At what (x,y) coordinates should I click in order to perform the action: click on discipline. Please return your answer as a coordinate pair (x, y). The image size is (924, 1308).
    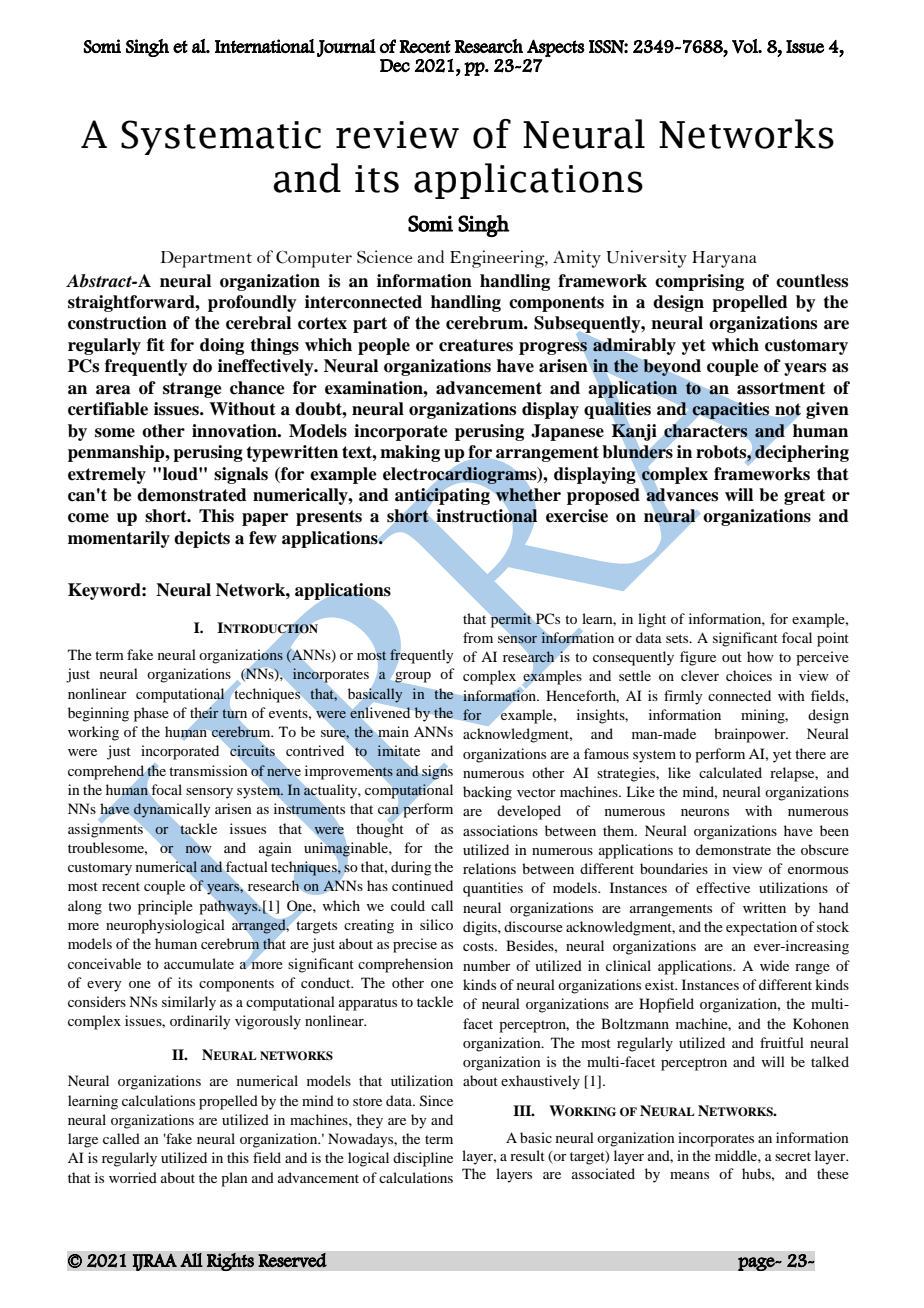
    Looking at the image, I should click on (423, 1159).
